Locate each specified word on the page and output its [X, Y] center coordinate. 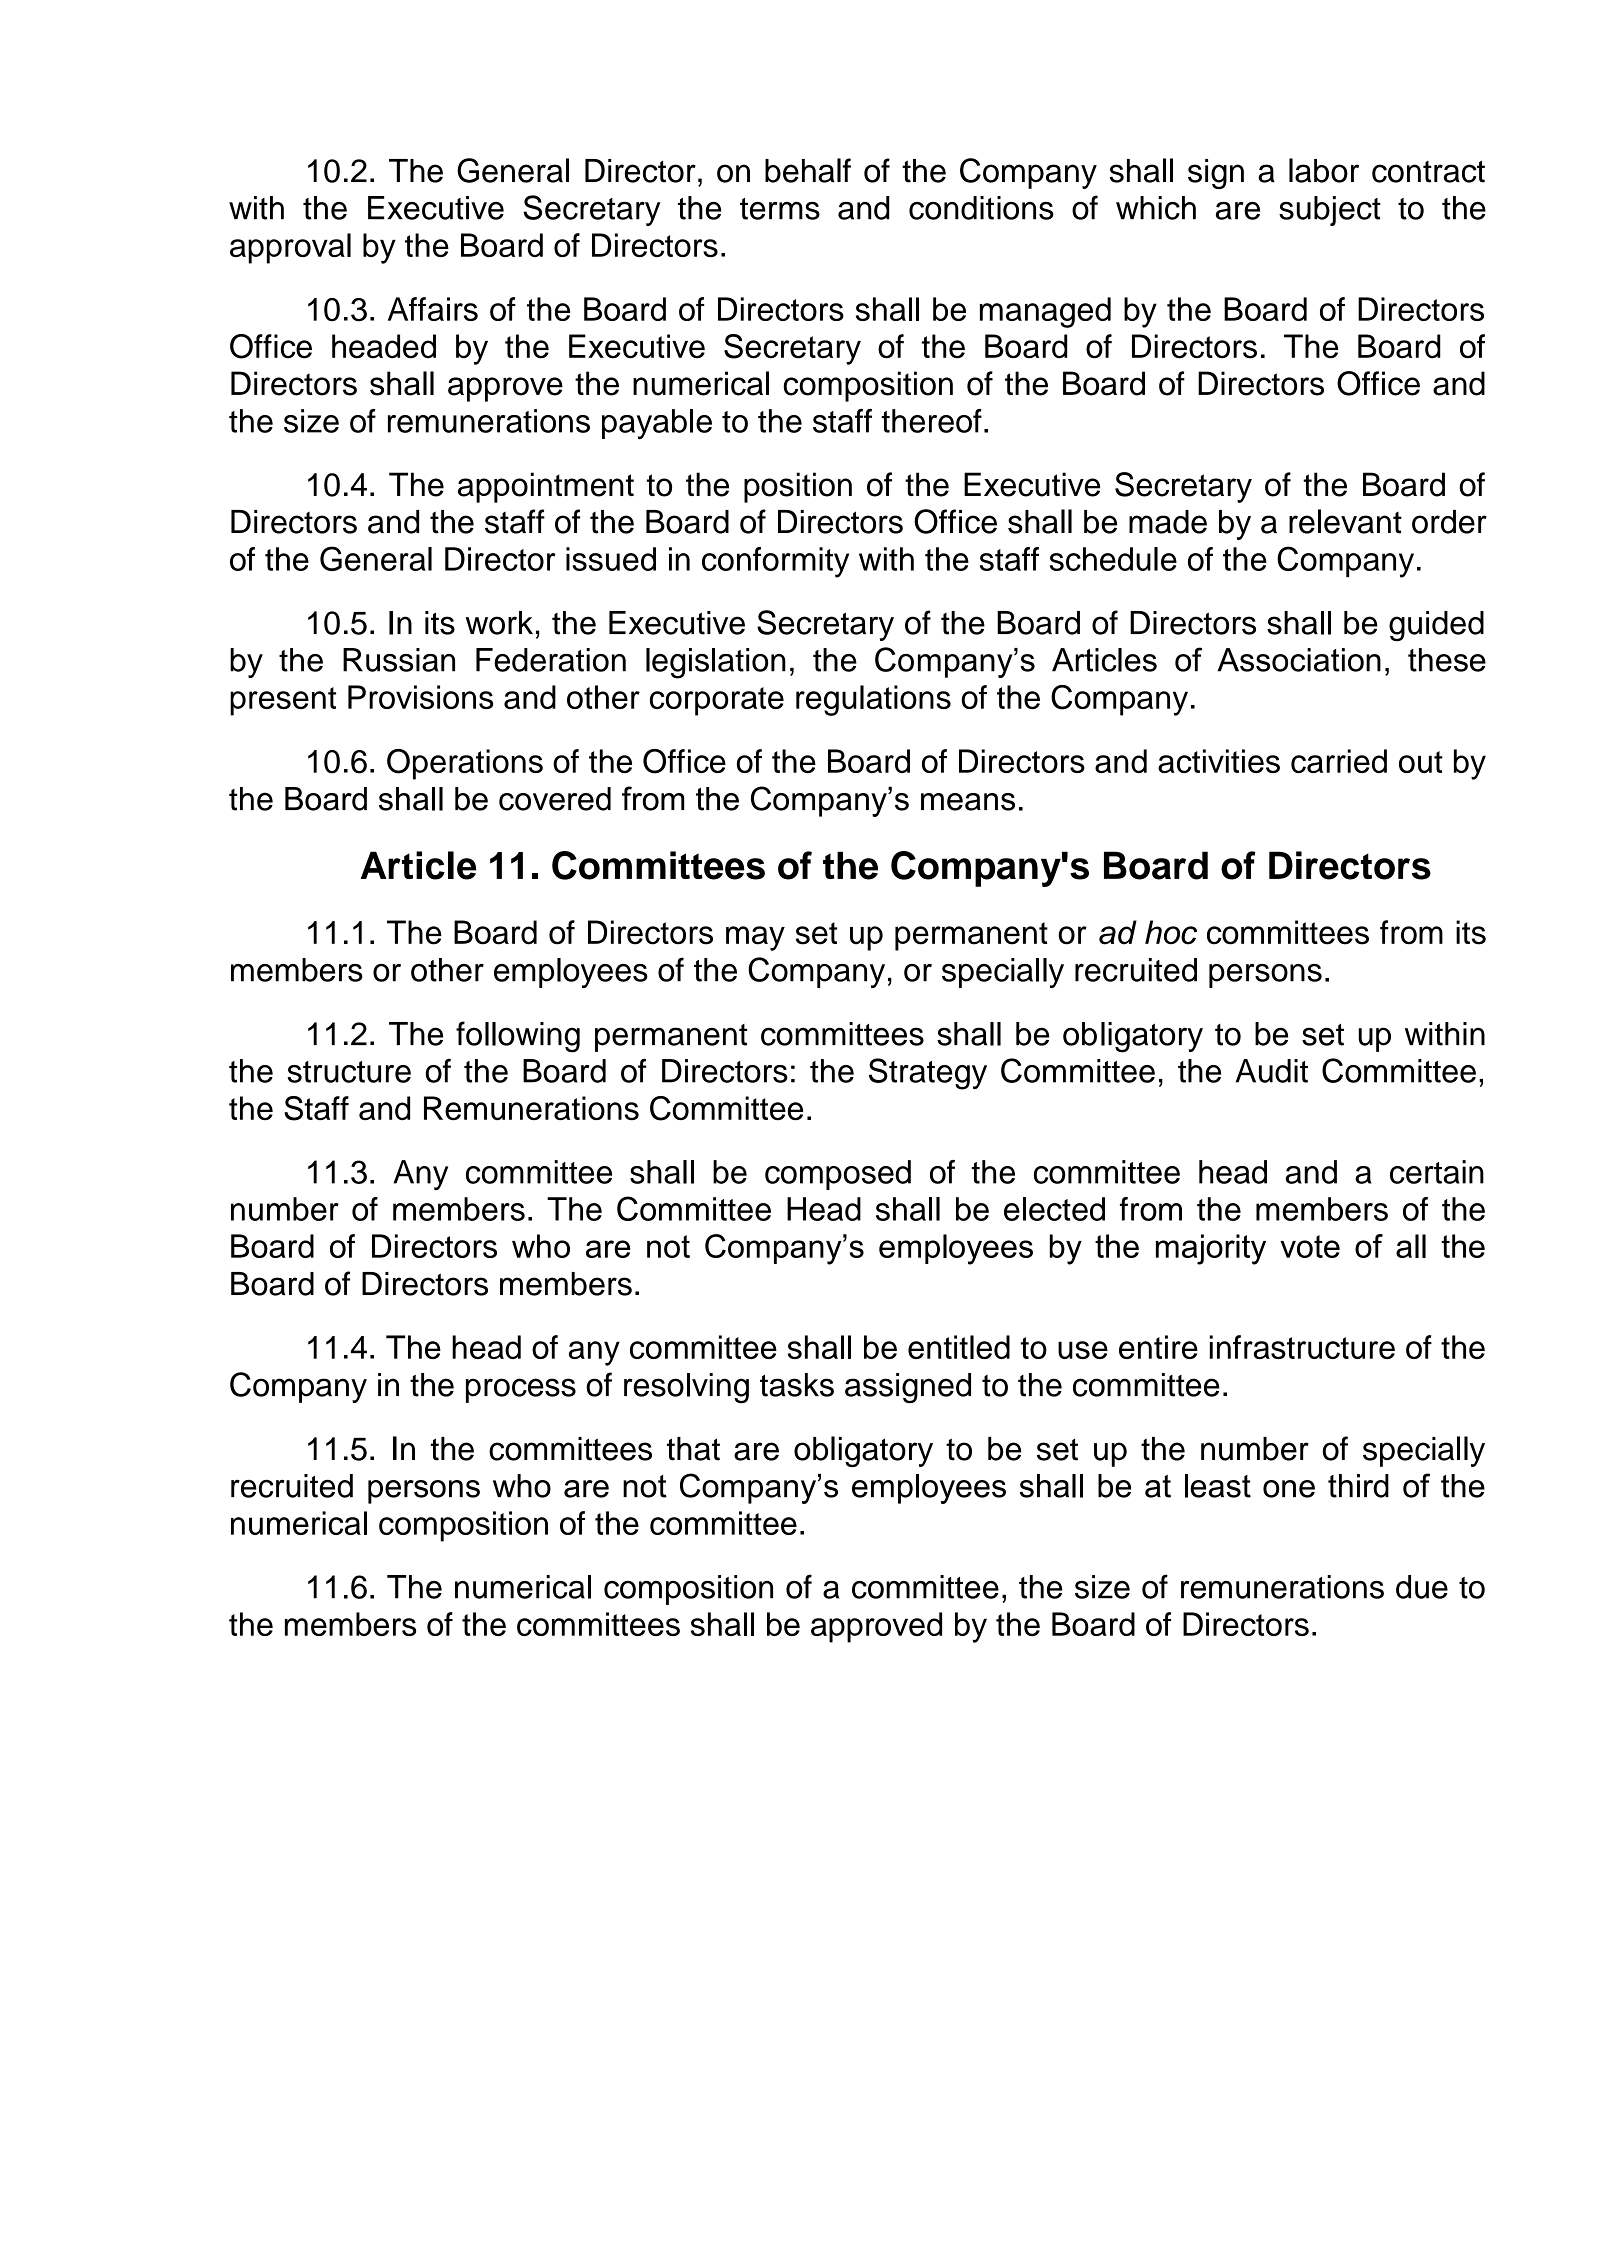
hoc [1171, 932]
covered [555, 799]
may [755, 938]
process [521, 1390]
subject [1330, 211]
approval [290, 248]
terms [780, 209]
